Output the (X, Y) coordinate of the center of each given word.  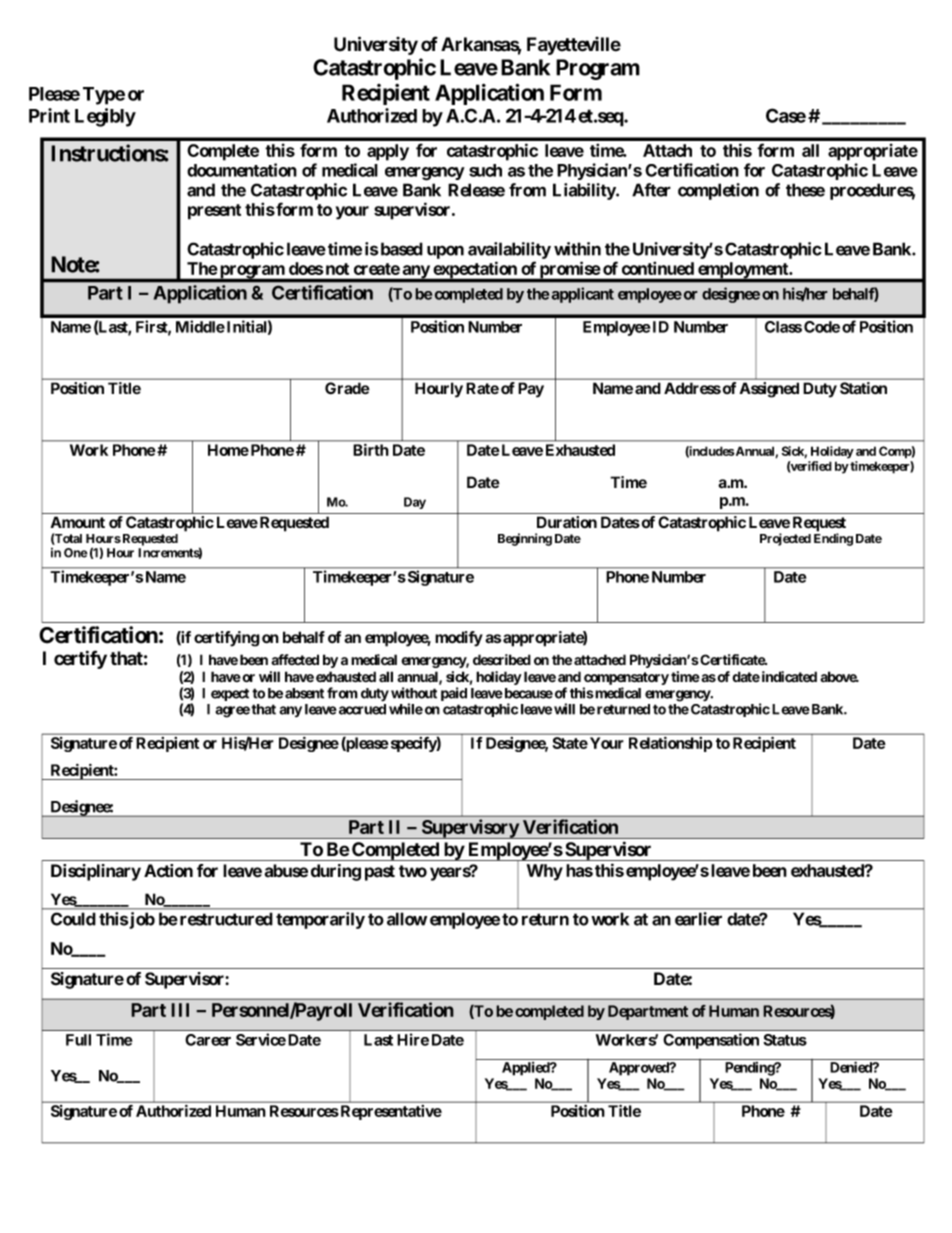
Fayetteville (574, 46)
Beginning (525, 539)
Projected (785, 539)
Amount (78, 522)
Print (49, 115)
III (180, 1010)
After (651, 190)
